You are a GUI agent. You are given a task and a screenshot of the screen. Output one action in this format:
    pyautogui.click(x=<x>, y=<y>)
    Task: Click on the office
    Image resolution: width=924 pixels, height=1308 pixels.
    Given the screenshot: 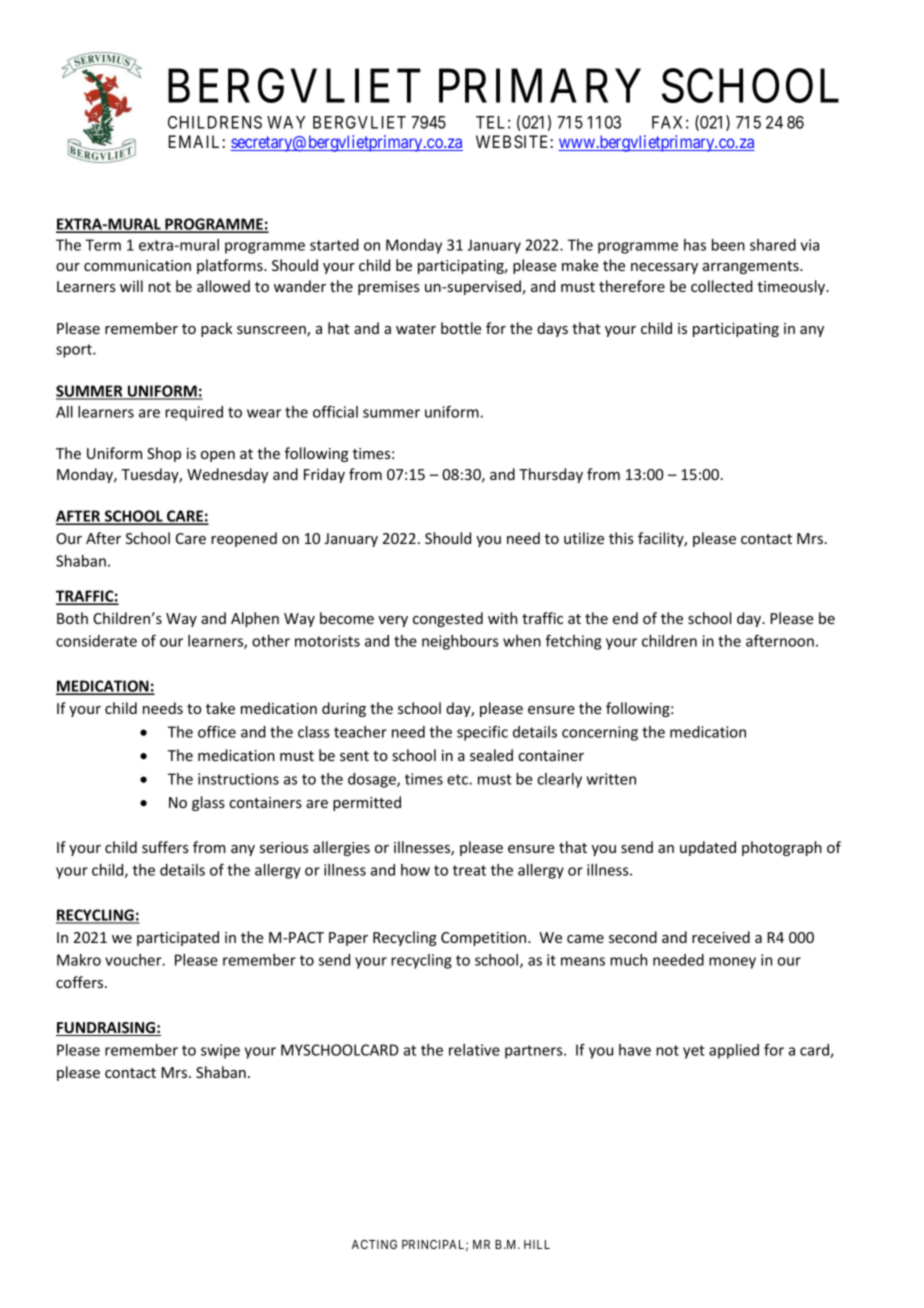 What is the action you would take?
    pyautogui.click(x=217, y=731)
